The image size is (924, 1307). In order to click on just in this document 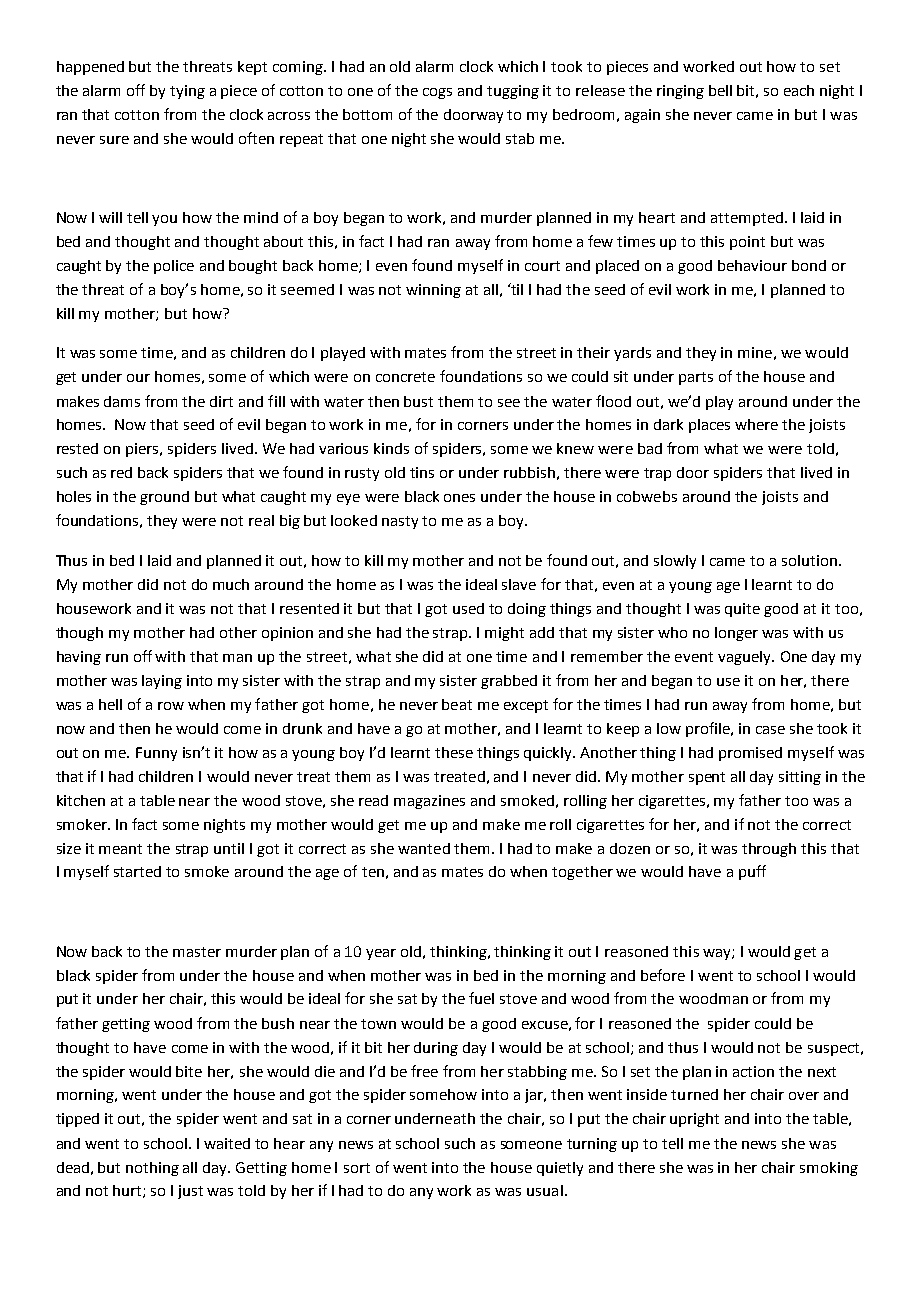, I will do `click(190, 1192)`.
